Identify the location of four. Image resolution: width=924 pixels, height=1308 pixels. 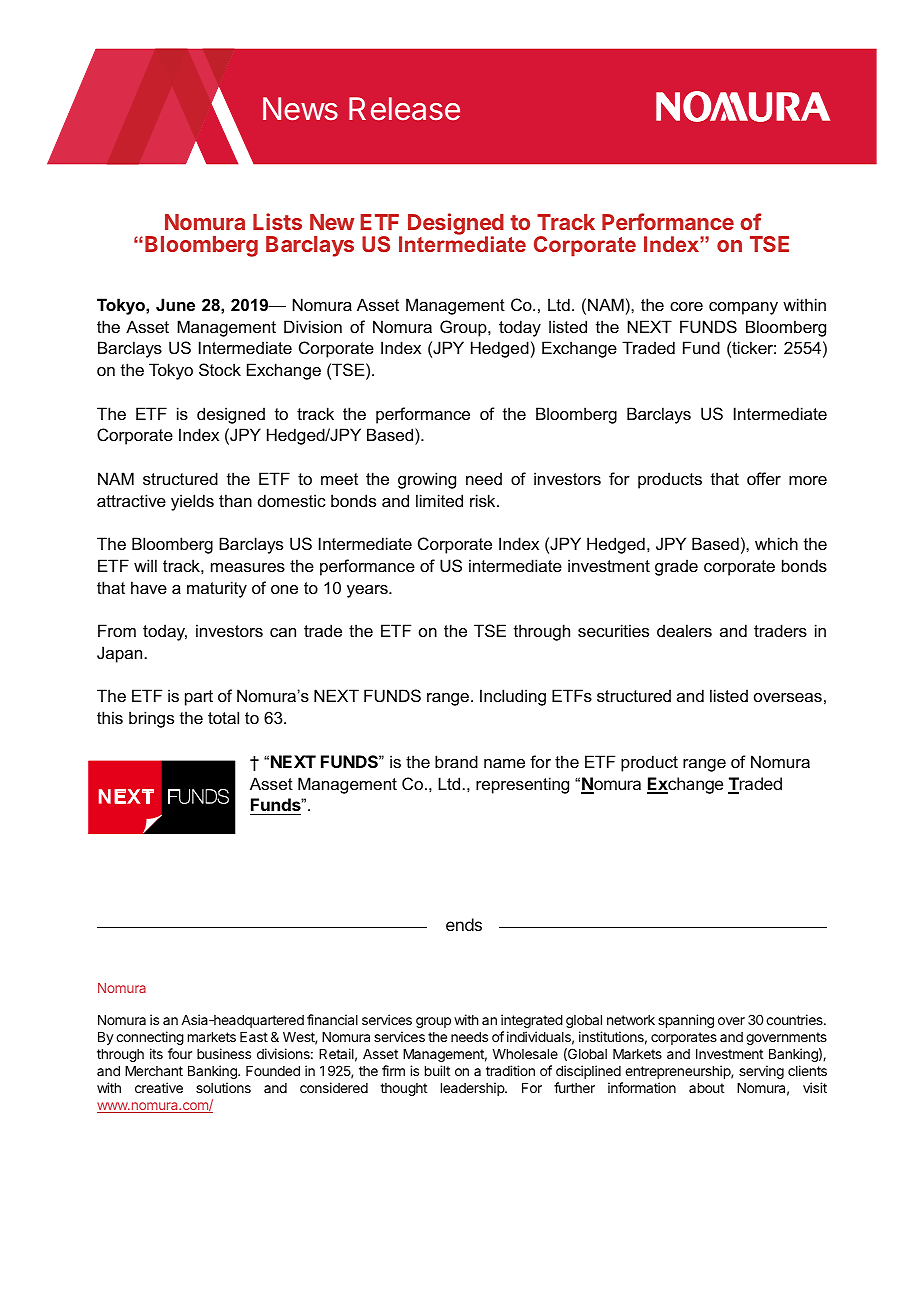
(180, 1053).
